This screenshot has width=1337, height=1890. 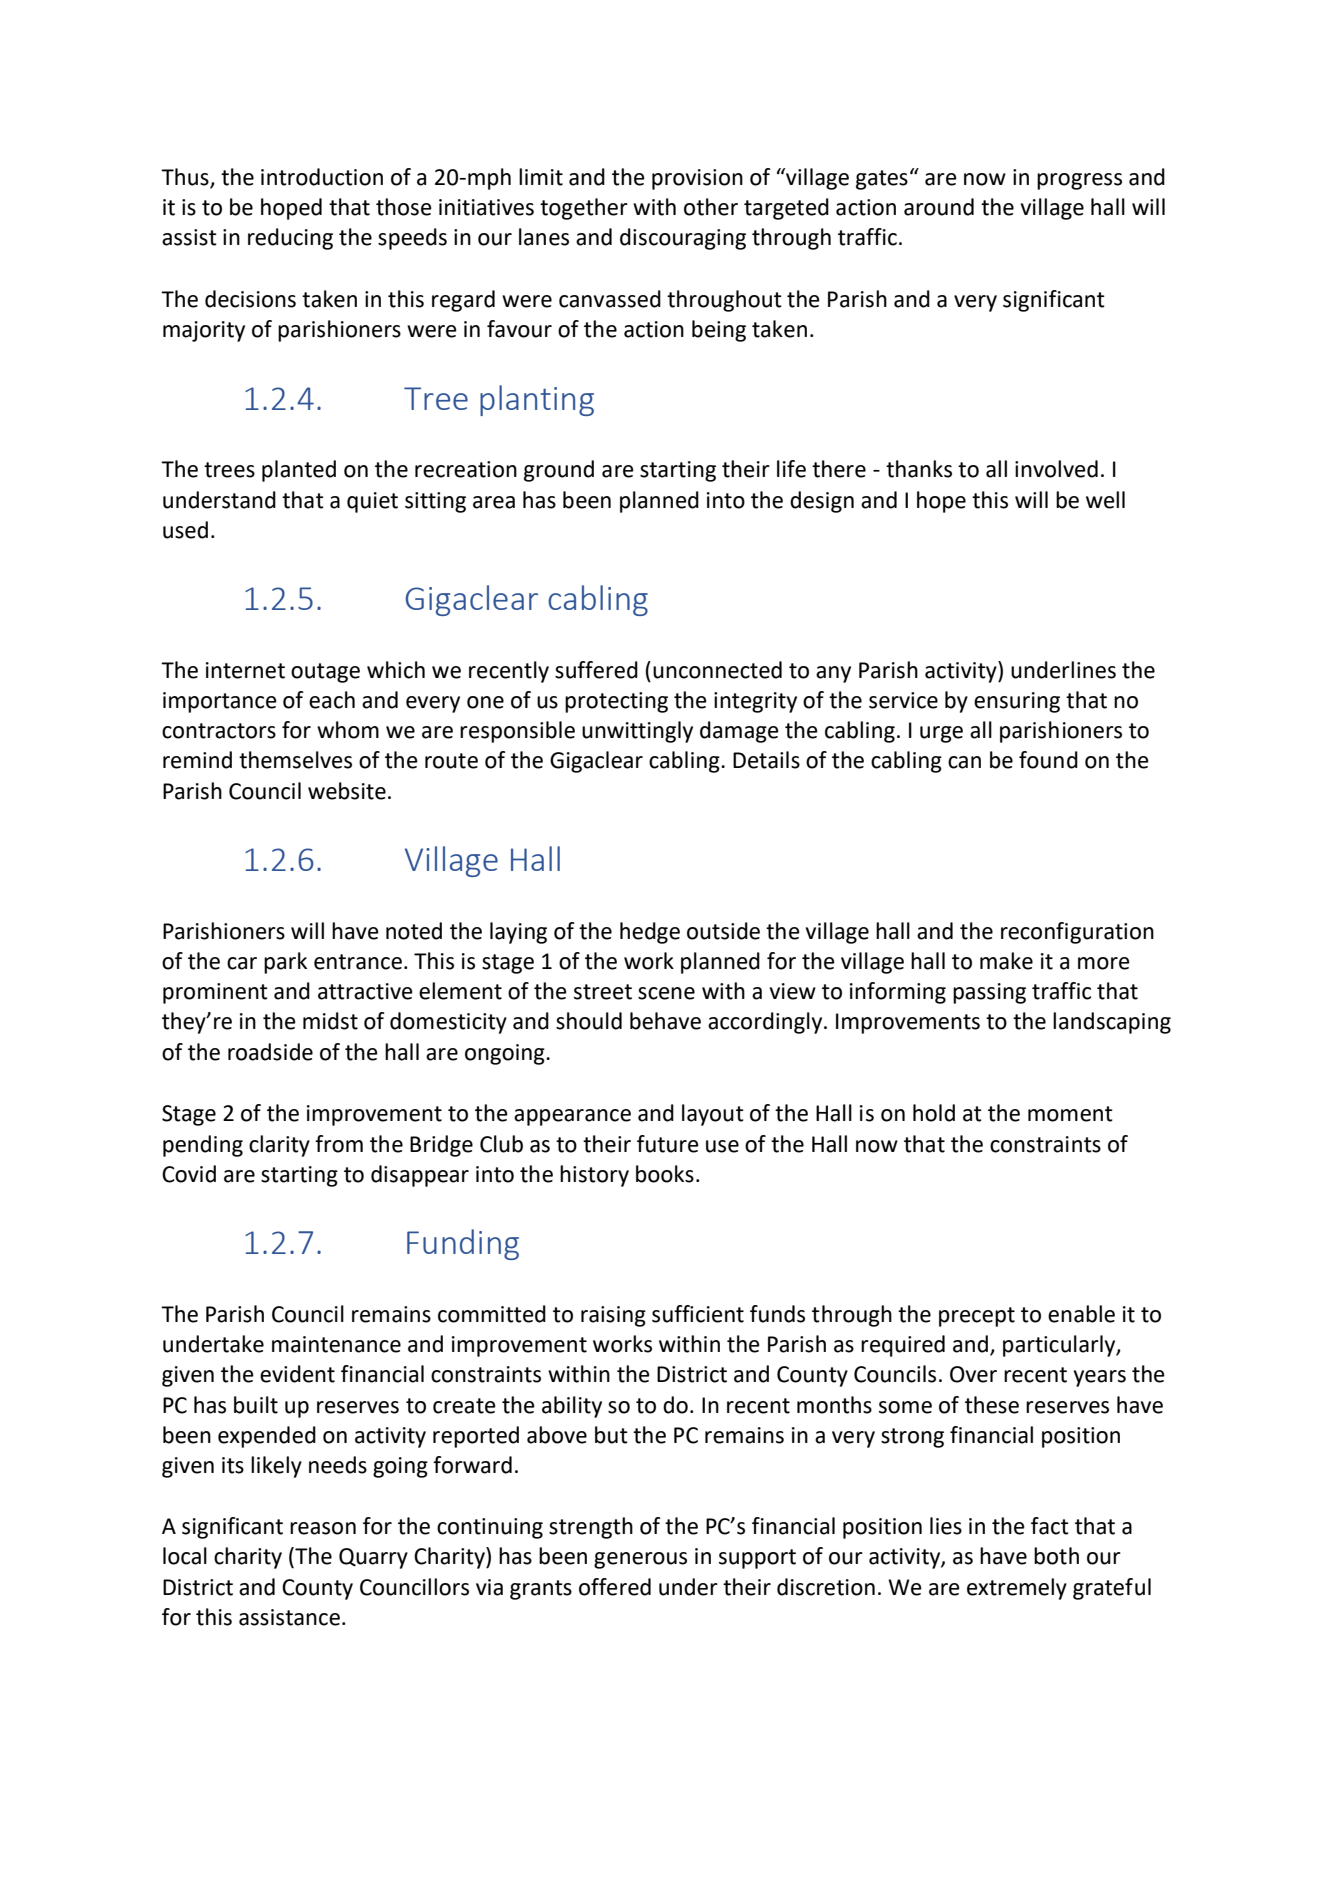 I want to click on reason, so click(x=323, y=1528).
